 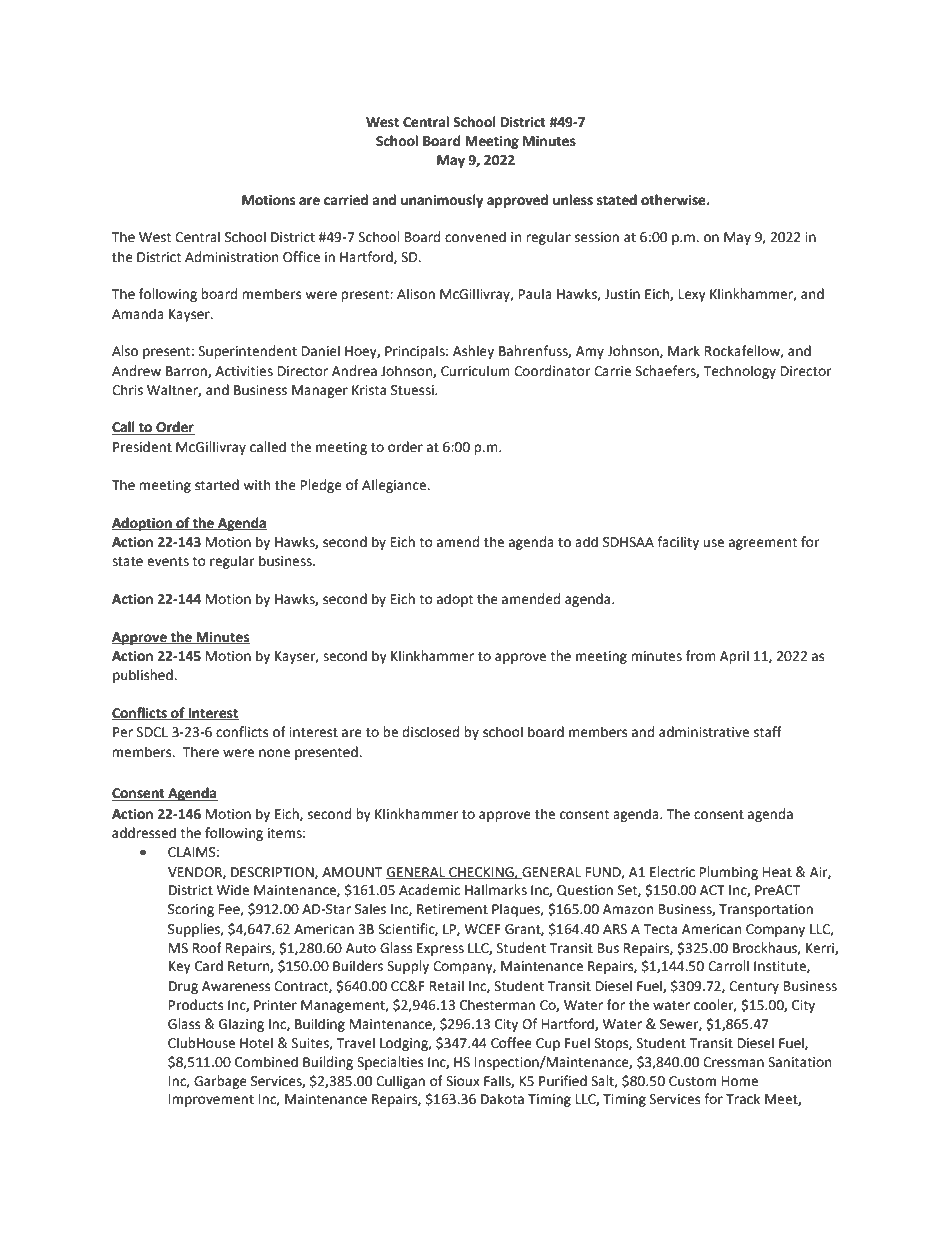 I want to click on There, so click(x=200, y=752).
